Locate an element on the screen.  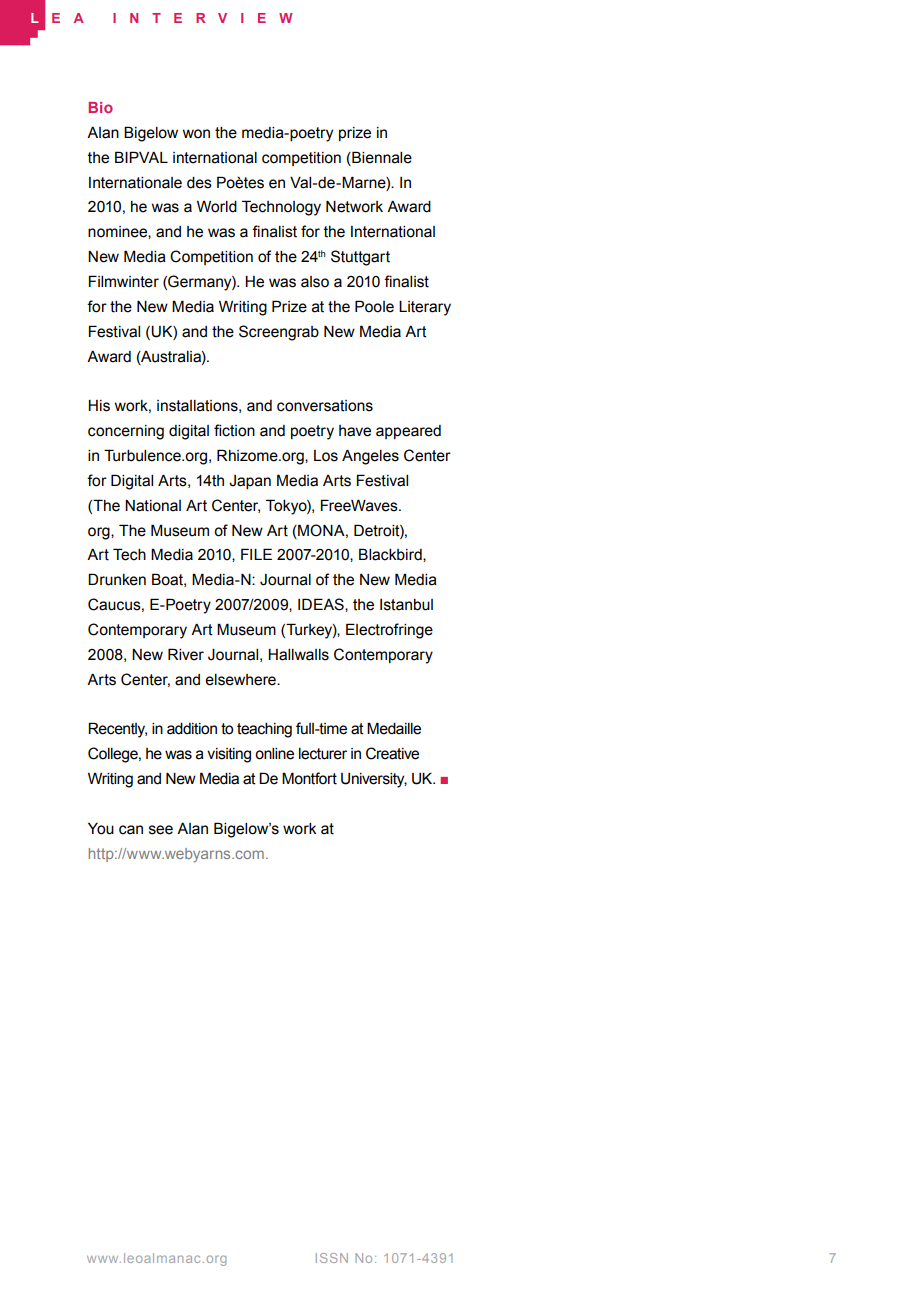
elsewhere is located at coordinates (241, 680).
